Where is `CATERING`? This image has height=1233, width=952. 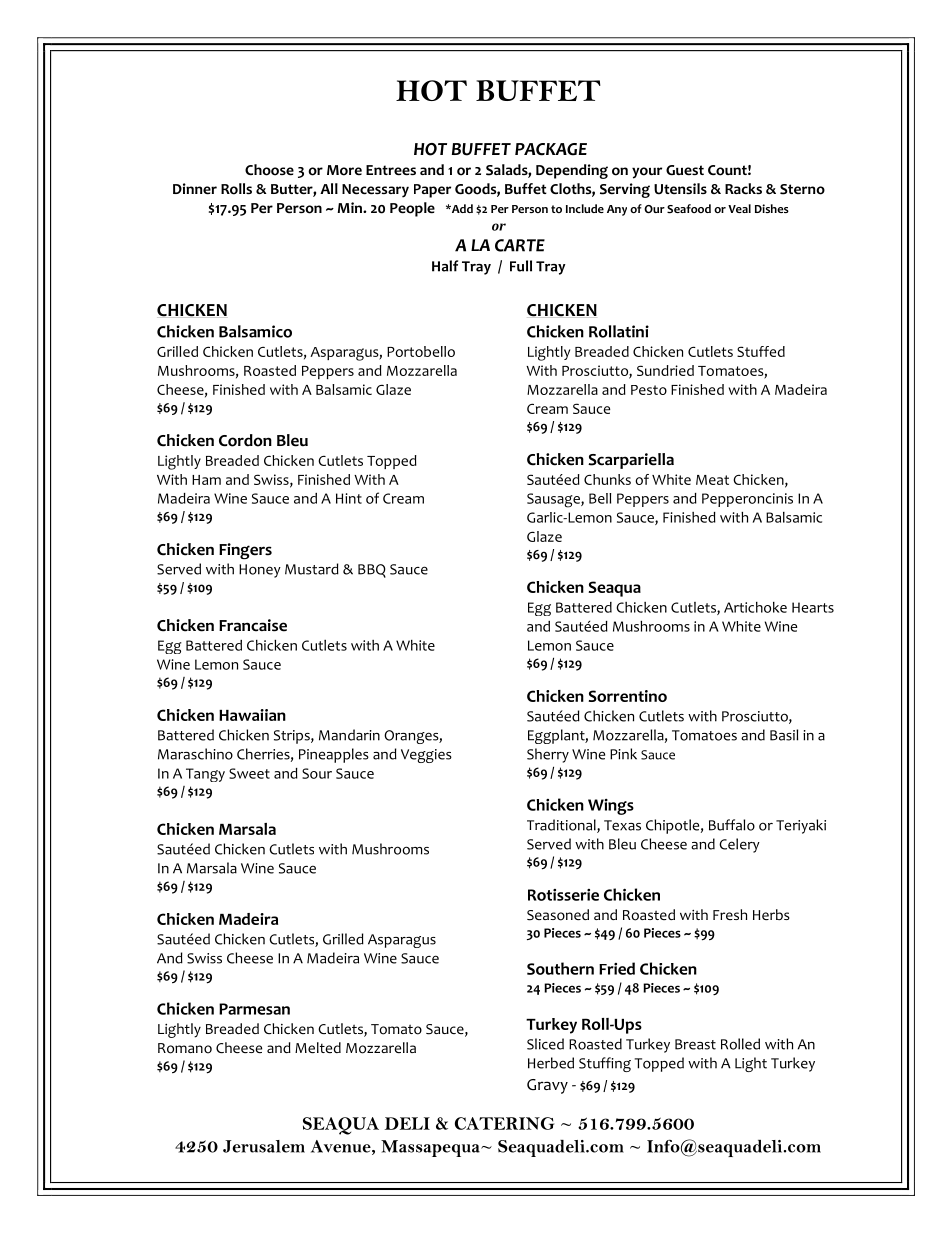 CATERING is located at coordinates (504, 1123).
